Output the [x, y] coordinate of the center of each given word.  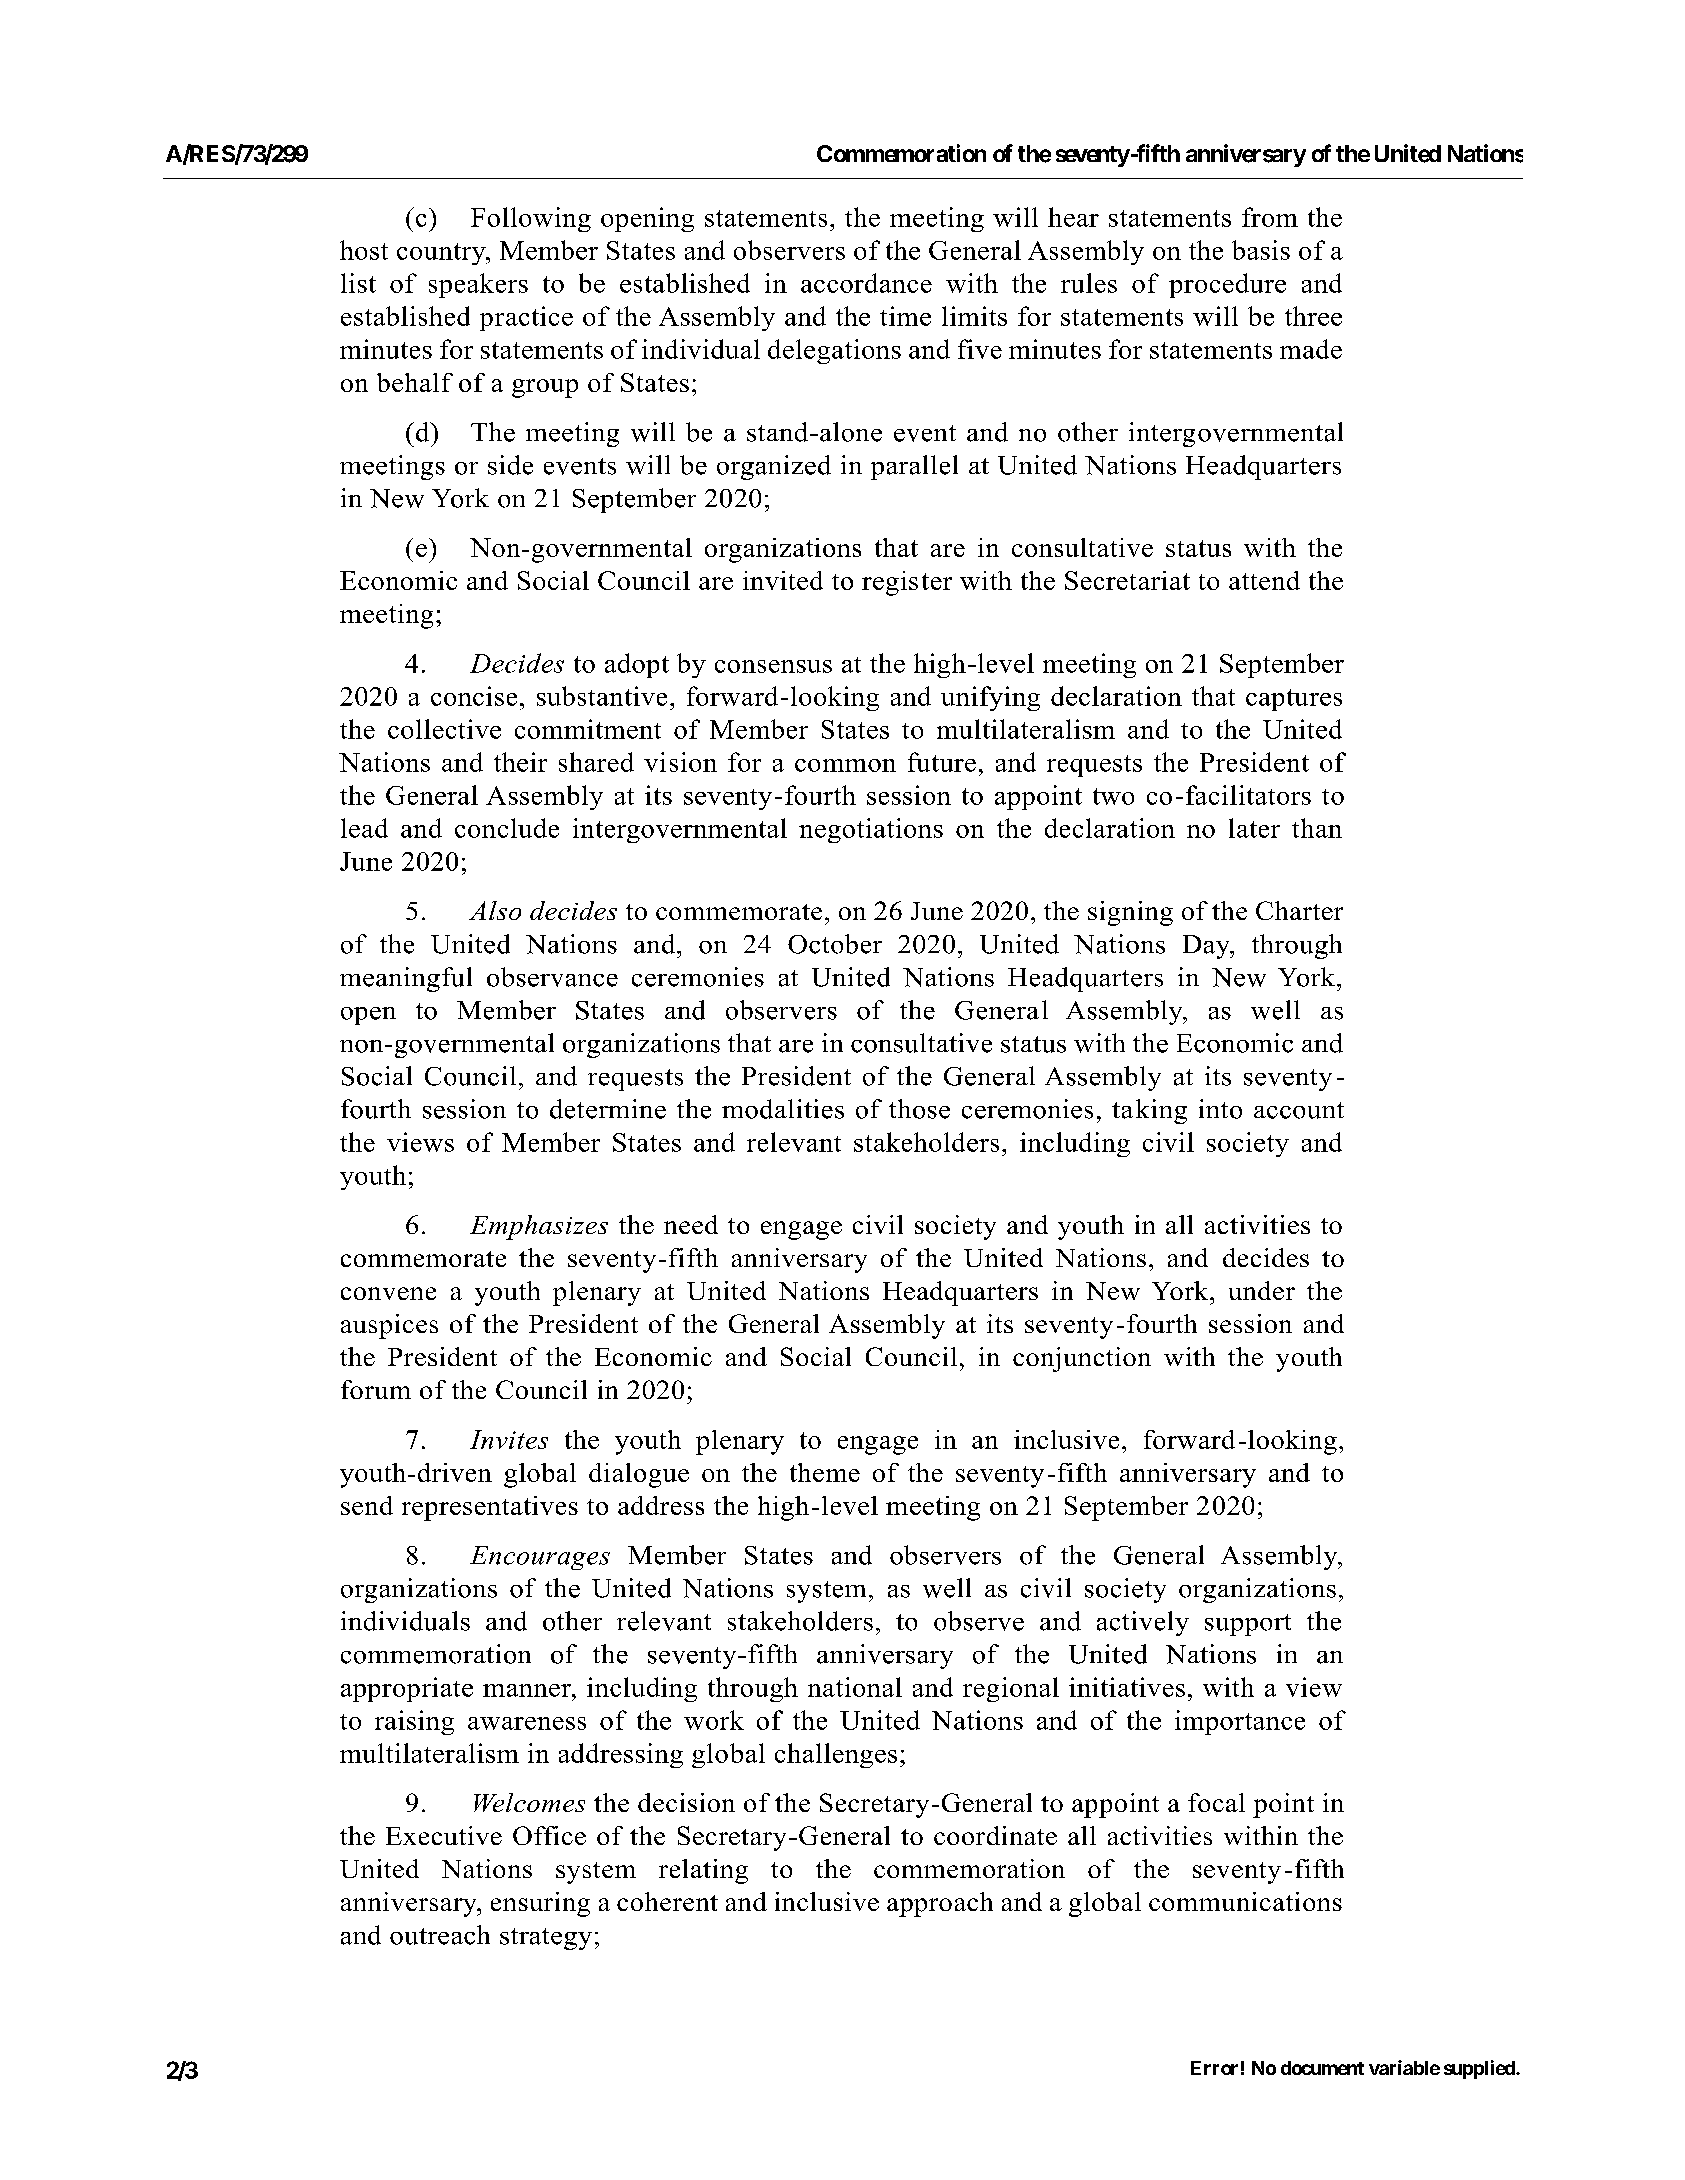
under [1262, 1290]
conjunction [1082, 1359]
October [835, 944]
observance [552, 977]
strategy [546, 1939]
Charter [1299, 910]
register [907, 583]
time [905, 316]
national [855, 1687]
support [1248, 1625]
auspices [389, 1326]
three [1313, 316]
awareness [527, 1723]
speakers [478, 285]
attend [1264, 580]
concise [474, 696]
